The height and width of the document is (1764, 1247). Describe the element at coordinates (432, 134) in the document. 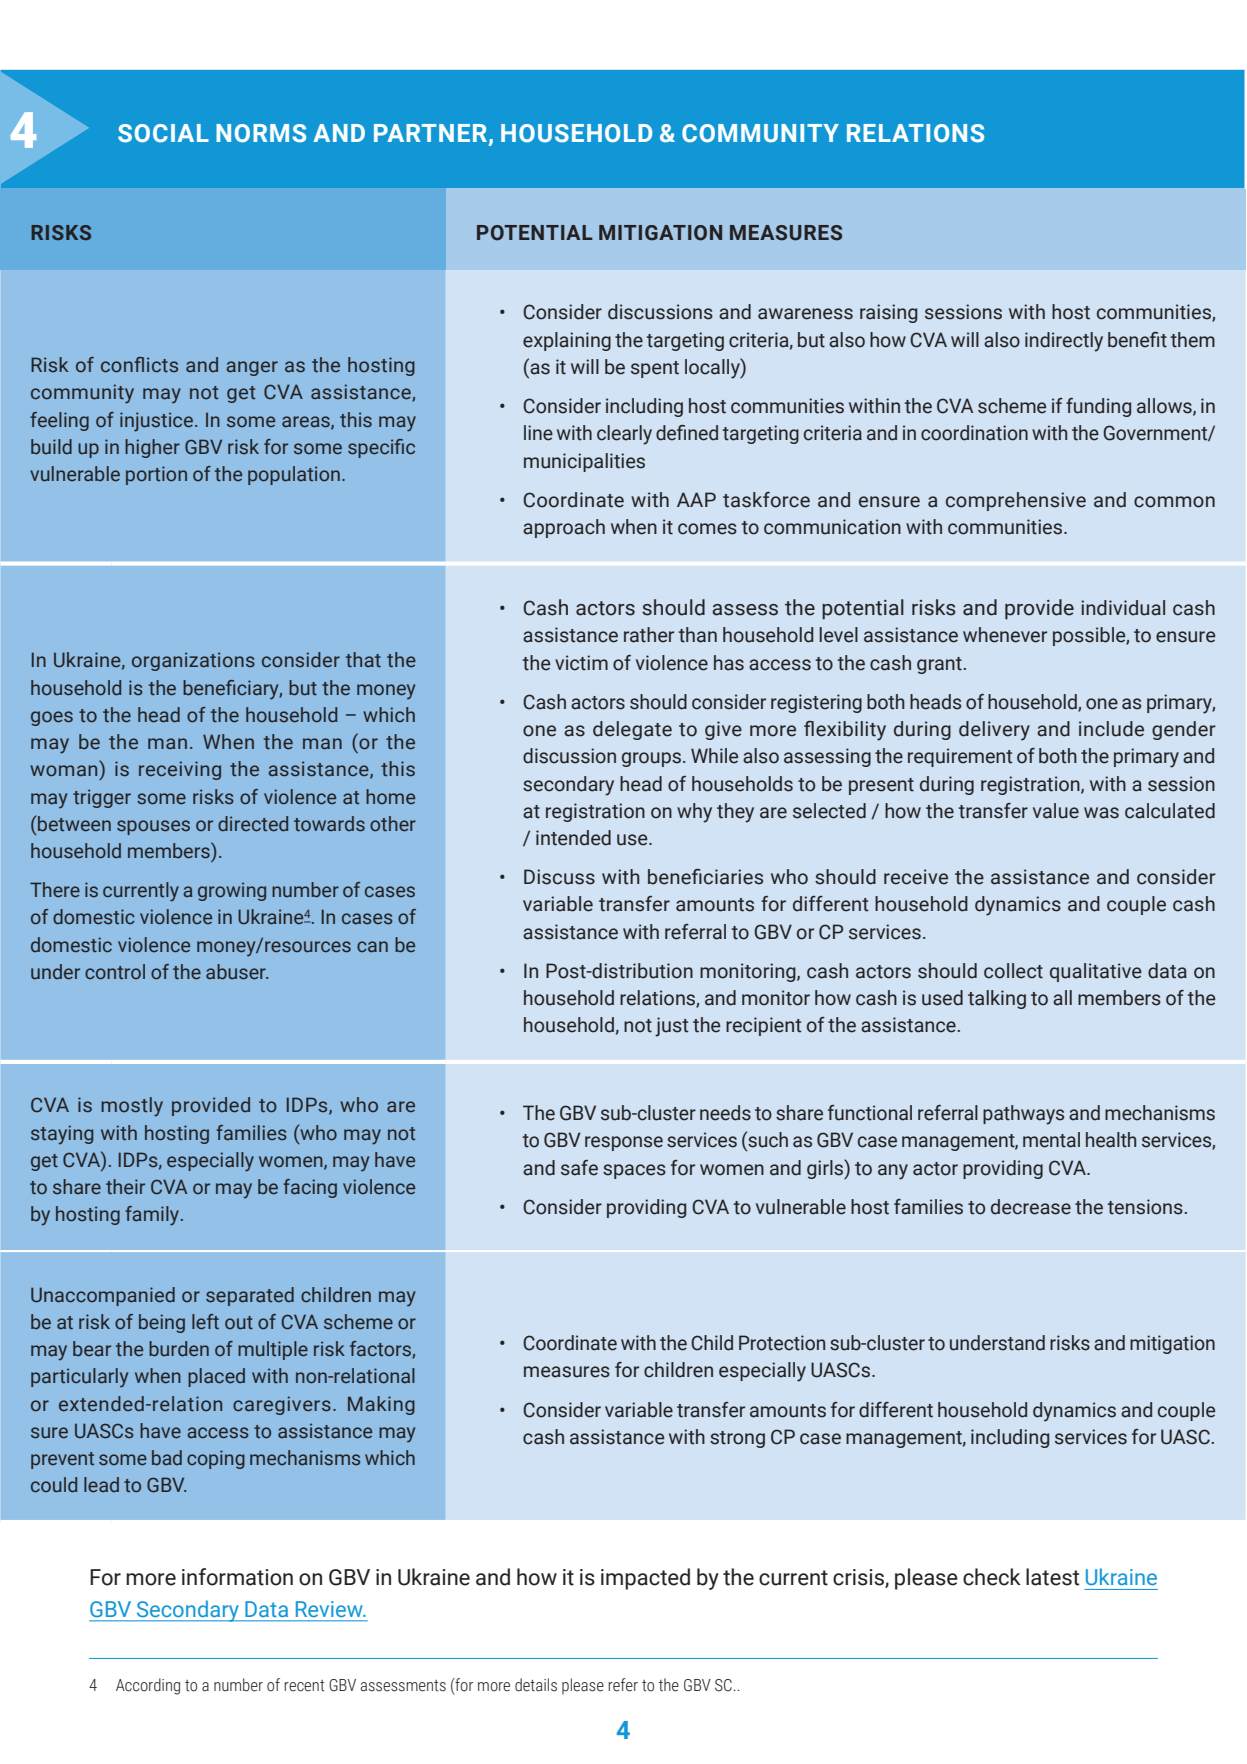

I see `PARTNER` at that location.
